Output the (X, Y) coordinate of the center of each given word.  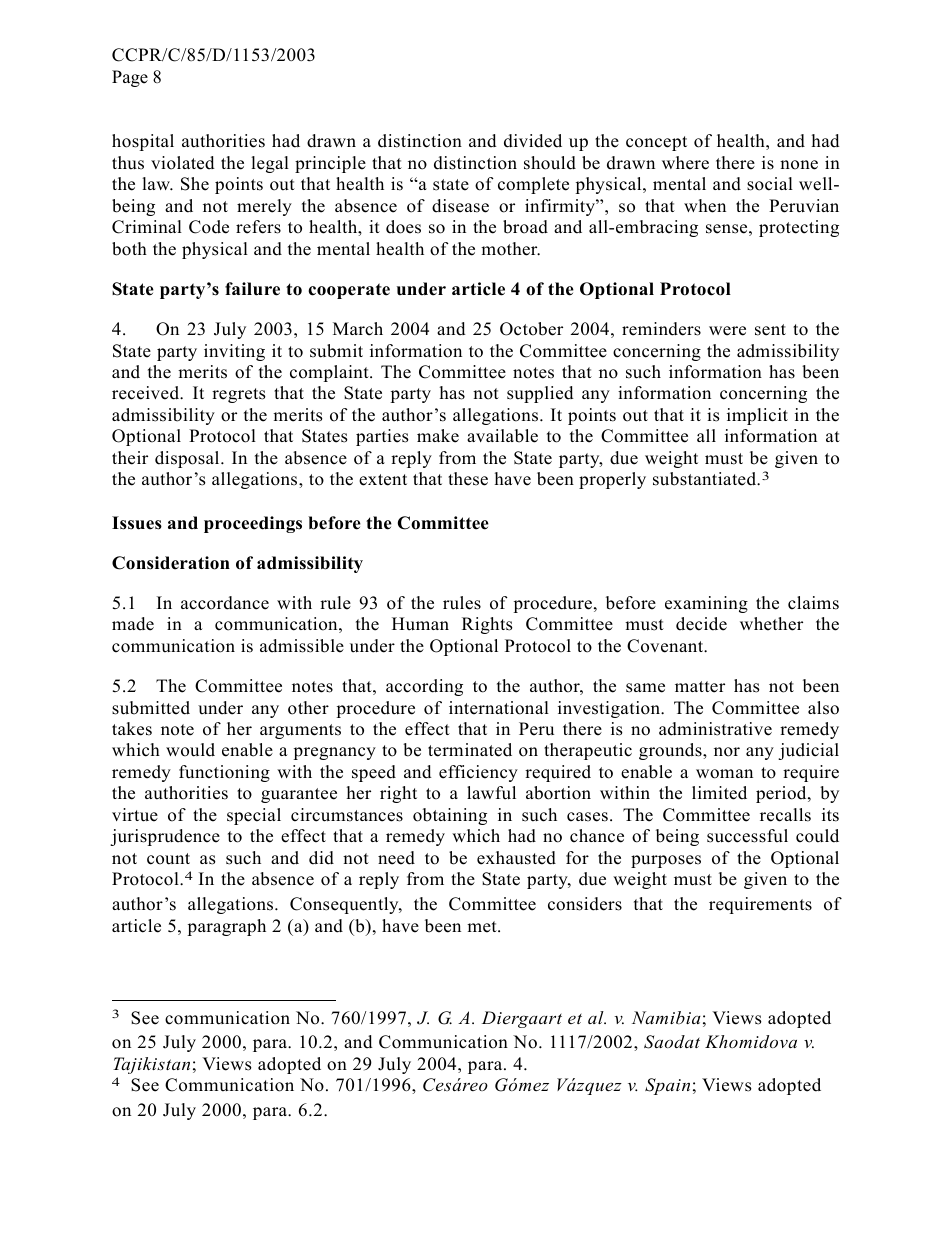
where (685, 163)
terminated (470, 750)
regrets (239, 395)
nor (727, 752)
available (502, 436)
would (190, 750)
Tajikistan (151, 1065)
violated (183, 163)
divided (533, 141)
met (483, 927)
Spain (667, 1086)
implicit (757, 416)
